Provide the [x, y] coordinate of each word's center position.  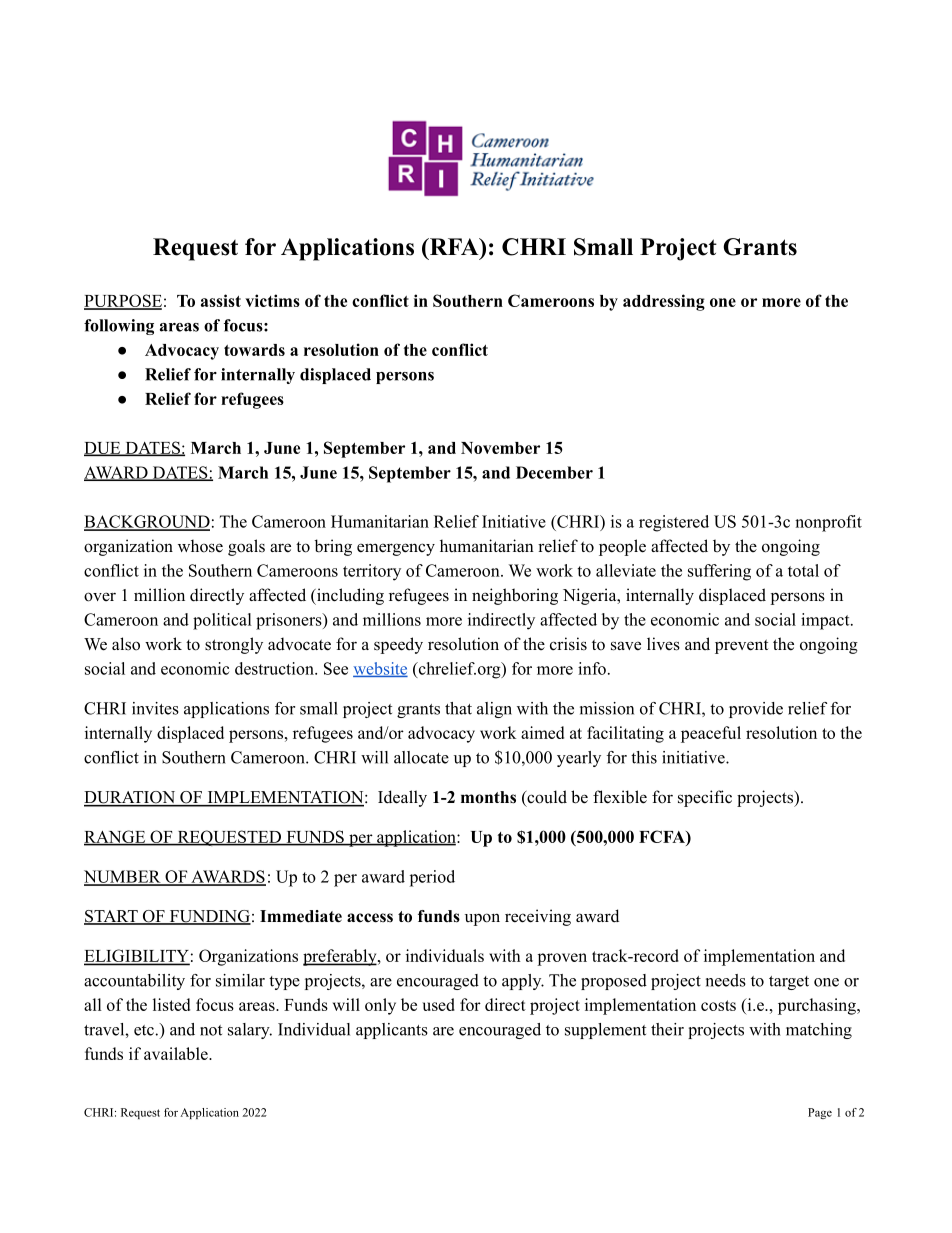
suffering [719, 572]
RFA [454, 246]
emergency [396, 549]
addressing [664, 302]
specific [705, 798]
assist [221, 300]
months [488, 797]
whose [200, 546]
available [177, 1053]
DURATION [131, 798]
